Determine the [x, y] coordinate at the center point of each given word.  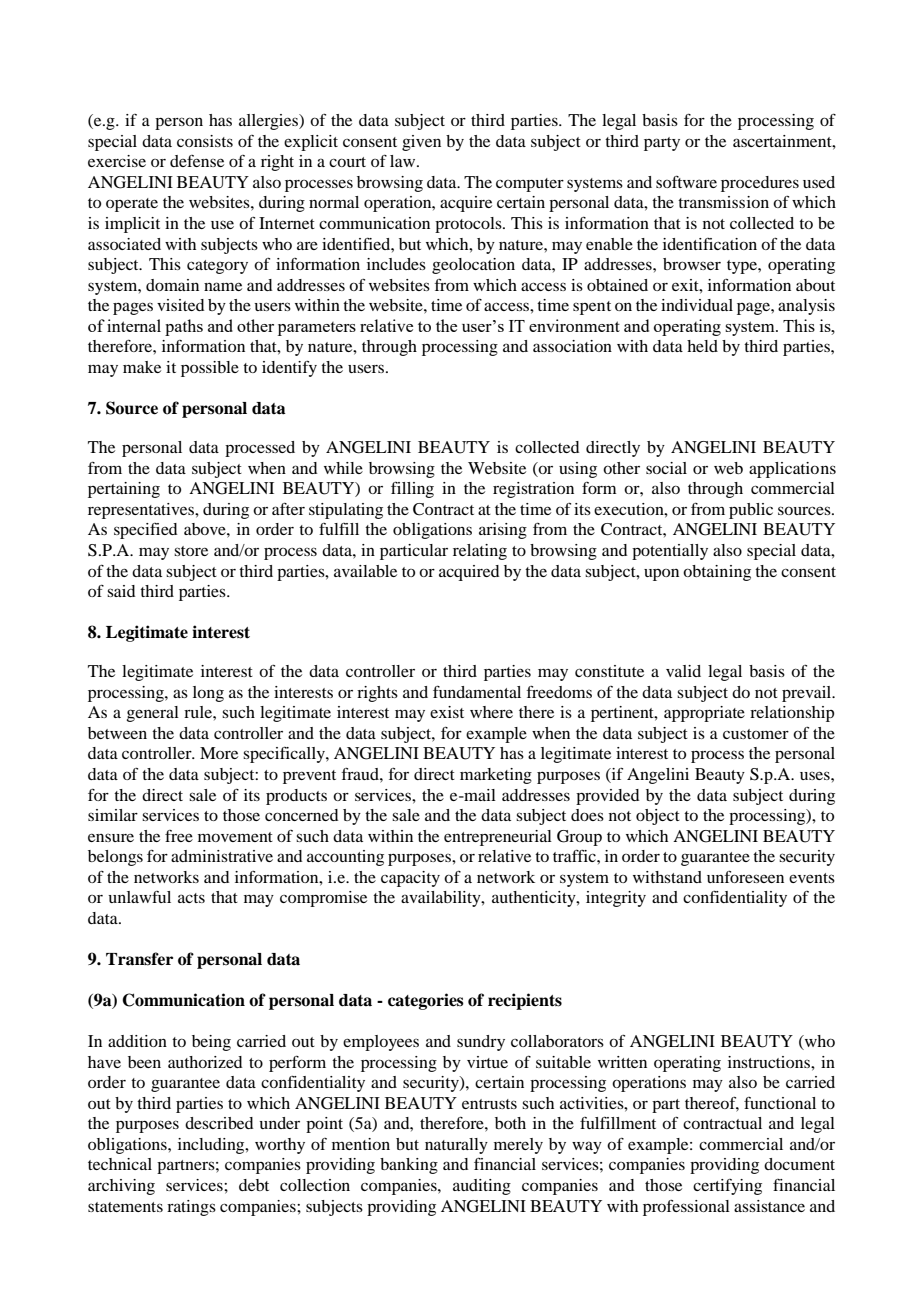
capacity [410, 879]
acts [191, 898]
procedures [760, 184]
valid [683, 671]
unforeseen [745, 876]
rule [199, 712]
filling [412, 490]
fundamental [477, 692]
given [421, 143]
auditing [482, 1187]
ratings [191, 1208]
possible [210, 369]
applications [792, 470]
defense [197, 161]
